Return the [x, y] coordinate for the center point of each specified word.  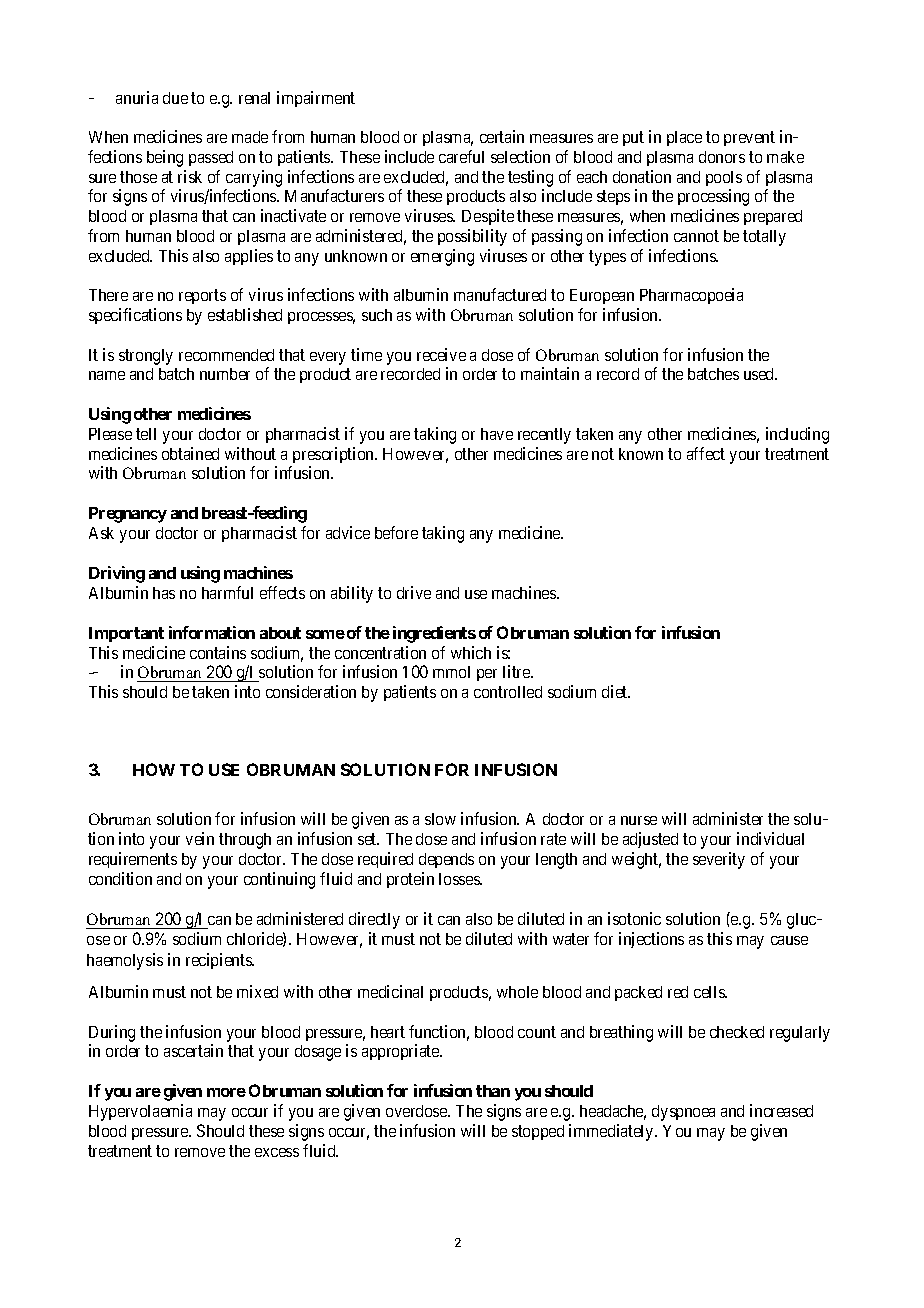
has [164, 593]
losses [460, 879]
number [225, 374]
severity [719, 860]
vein [200, 838]
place [684, 138]
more [226, 1092]
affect [706, 453]
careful [461, 156]
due [175, 98]
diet [616, 691]
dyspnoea [683, 1113]
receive [441, 354]
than [493, 1091]
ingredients [434, 634]
